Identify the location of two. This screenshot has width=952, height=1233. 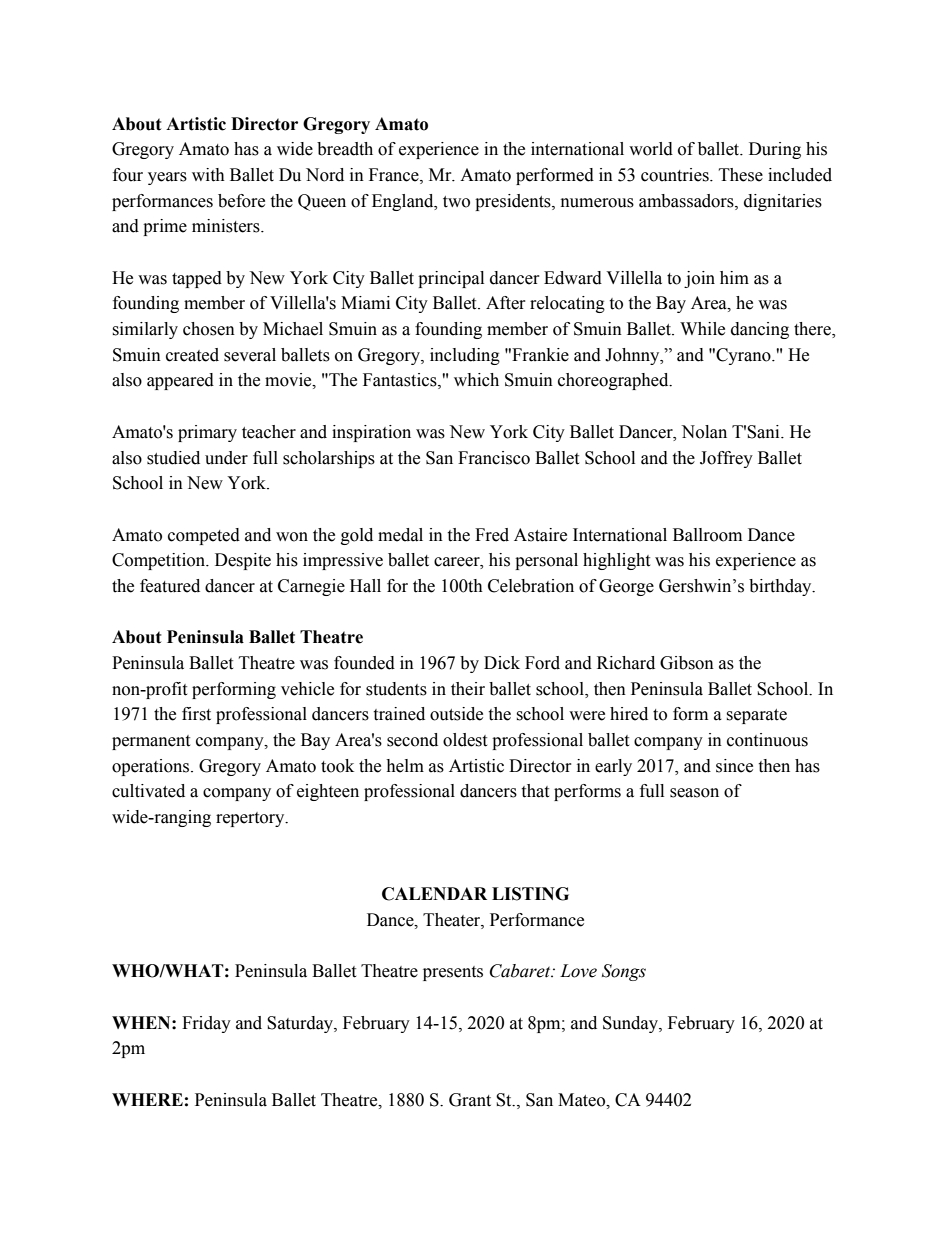
(456, 202).
